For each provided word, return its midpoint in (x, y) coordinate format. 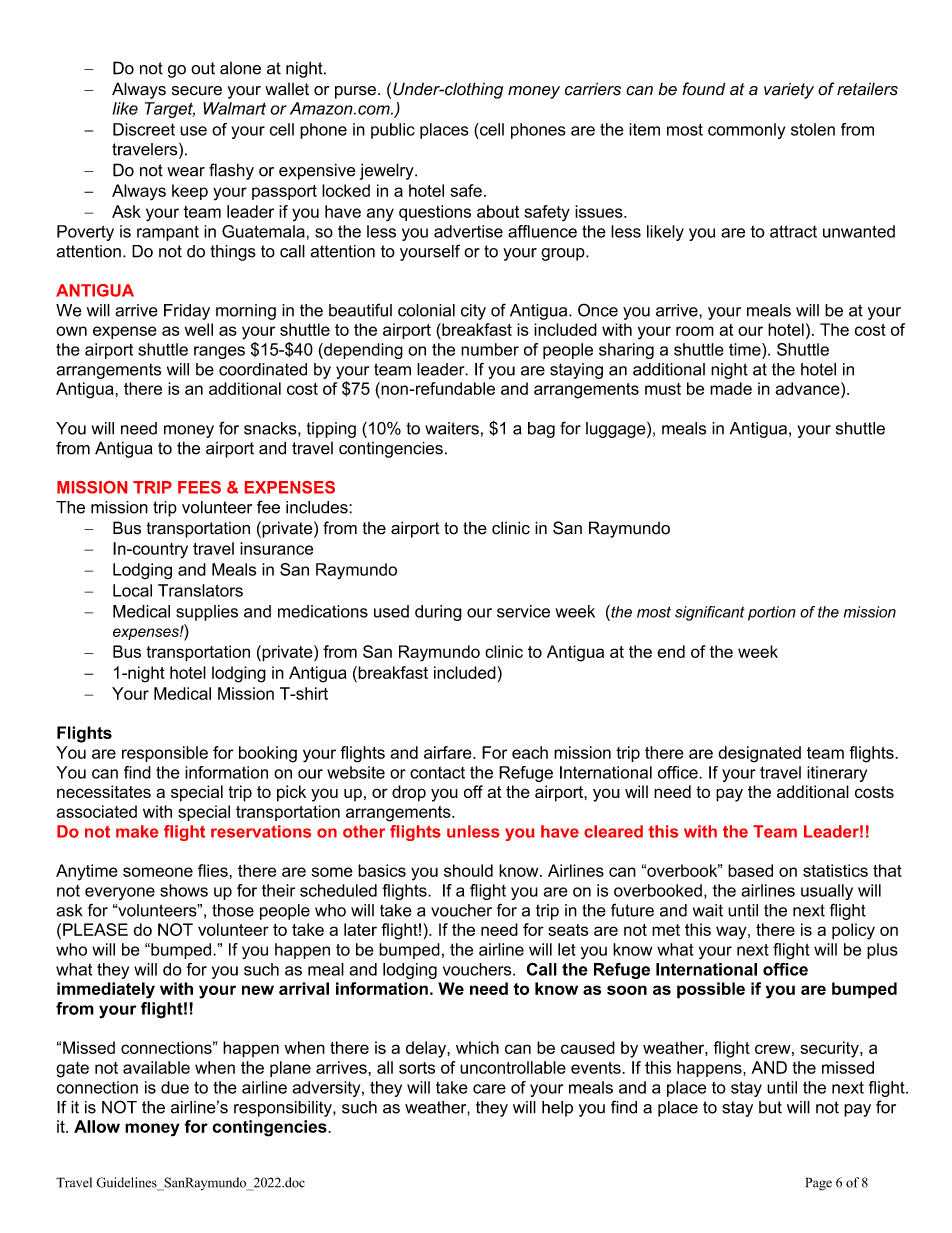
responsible (165, 754)
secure (197, 91)
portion (772, 613)
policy (853, 931)
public (393, 131)
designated (759, 754)
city (473, 312)
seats (568, 930)
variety (789, 90)
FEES (199, 487)
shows (184, 890)
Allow (97, 1126)
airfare (449, 752)
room (695, 331)
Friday (187, 312)
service (523, 611)
